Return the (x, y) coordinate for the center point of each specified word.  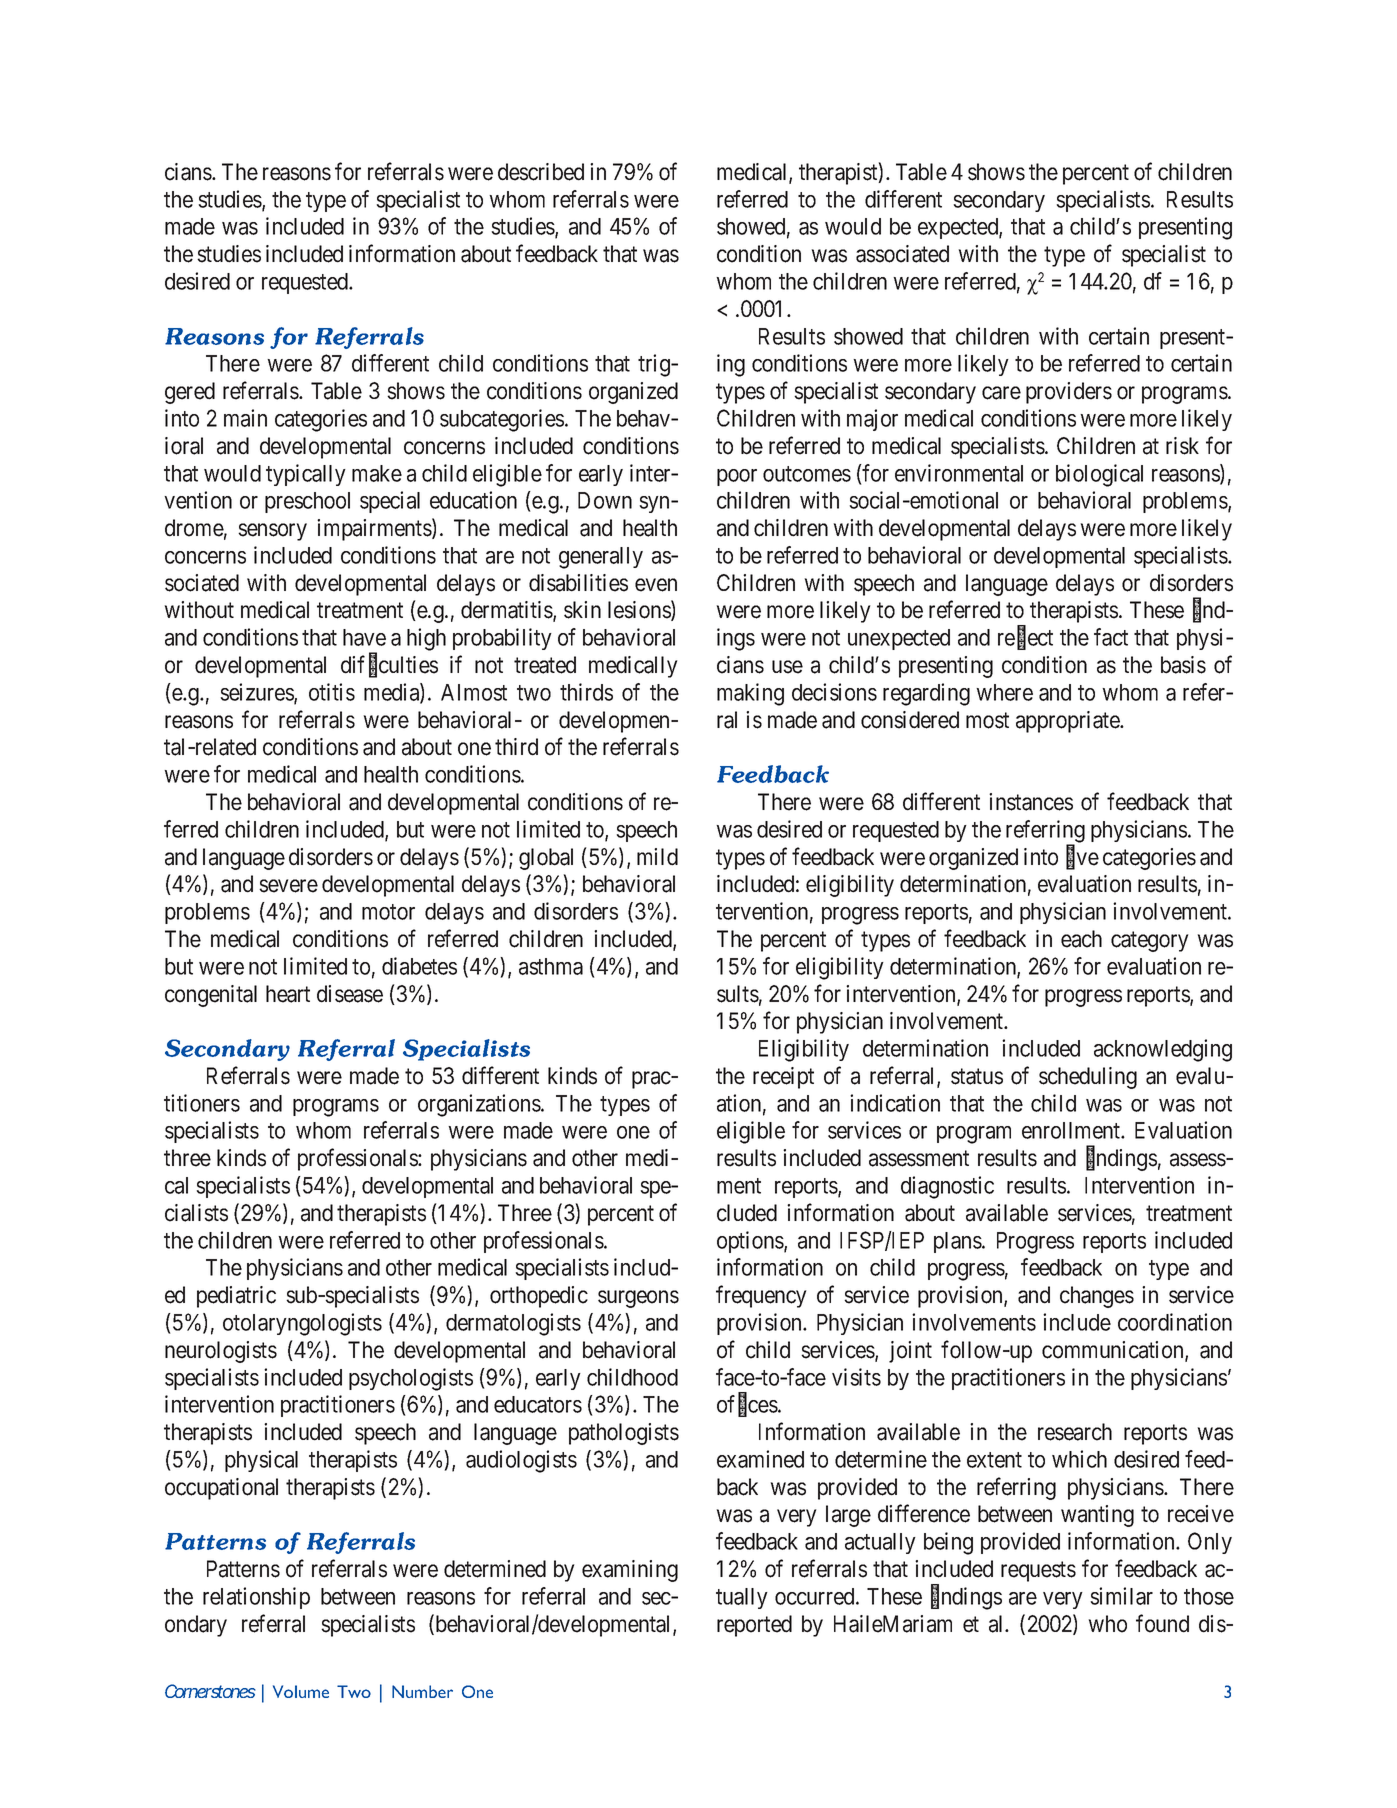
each (1081, 939)
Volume (301, 1691)
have (364, 637)
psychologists (411, 1379)
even (656, 585)
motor (388, 912)
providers (1069, 393)
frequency (761, 1296)
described (541, 172)
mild (657, 857)
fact (1111, 637)
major (872, 420)
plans (958, 1242)
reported (754, 1626)
